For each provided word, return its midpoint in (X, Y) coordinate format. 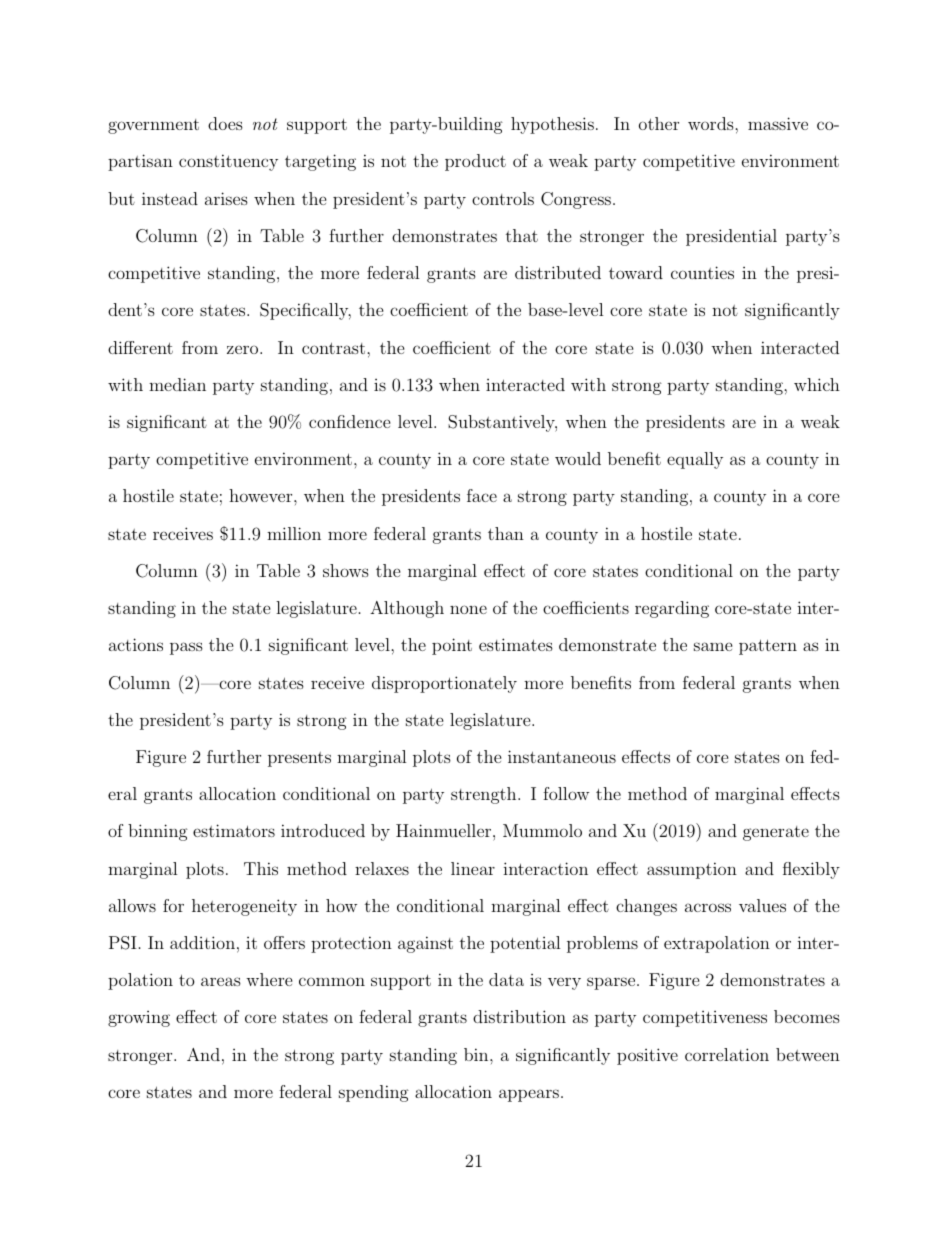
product (475, 162)
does (225, 123)
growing (139, 1019)
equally (695, 460)
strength (485, 795)
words (712, 123)
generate (776, 833)
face (482, 495)
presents (299, 759)
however (262, 495)
